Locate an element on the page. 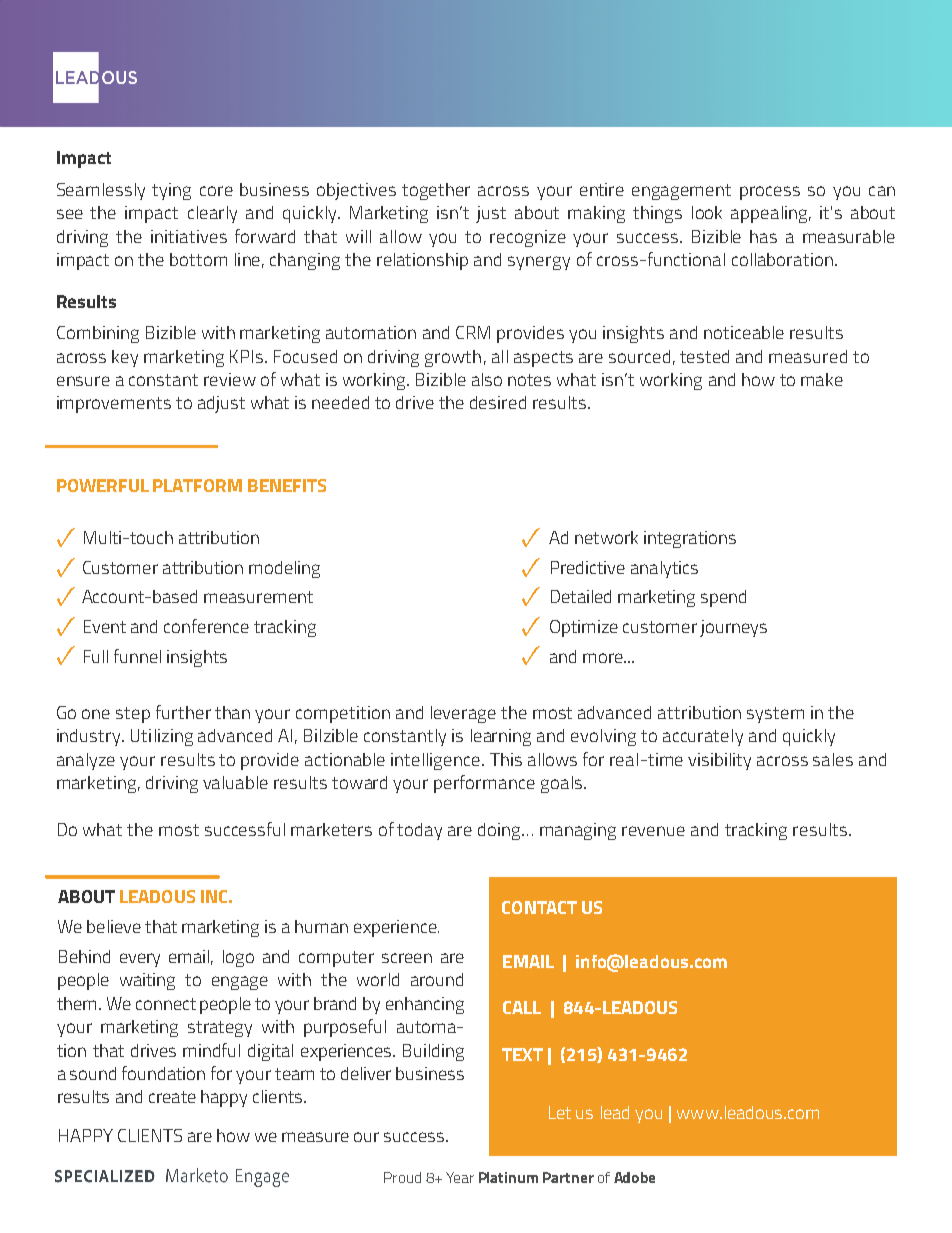  further is located at coordinates (183, 712).
